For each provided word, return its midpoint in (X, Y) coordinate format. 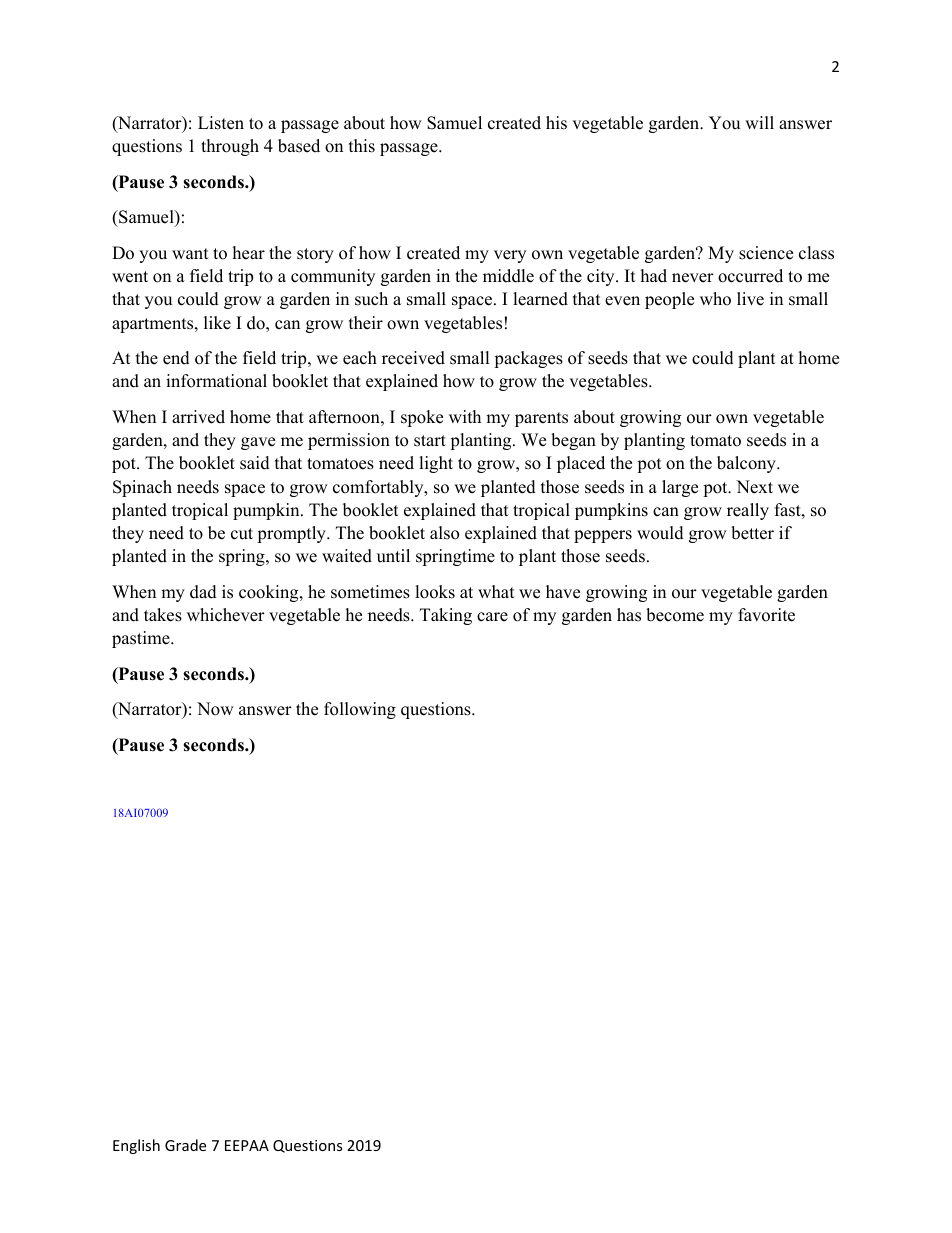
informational (216, 381)
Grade (185, 1145)
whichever (226, 615)
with (465, 416)
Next (754, 487)
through (230, 147)
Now (215, 709)
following (360, 710)
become (675, 615)
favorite (766, 615)
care (492, 617)
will (759, 122)
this (362, 146)
